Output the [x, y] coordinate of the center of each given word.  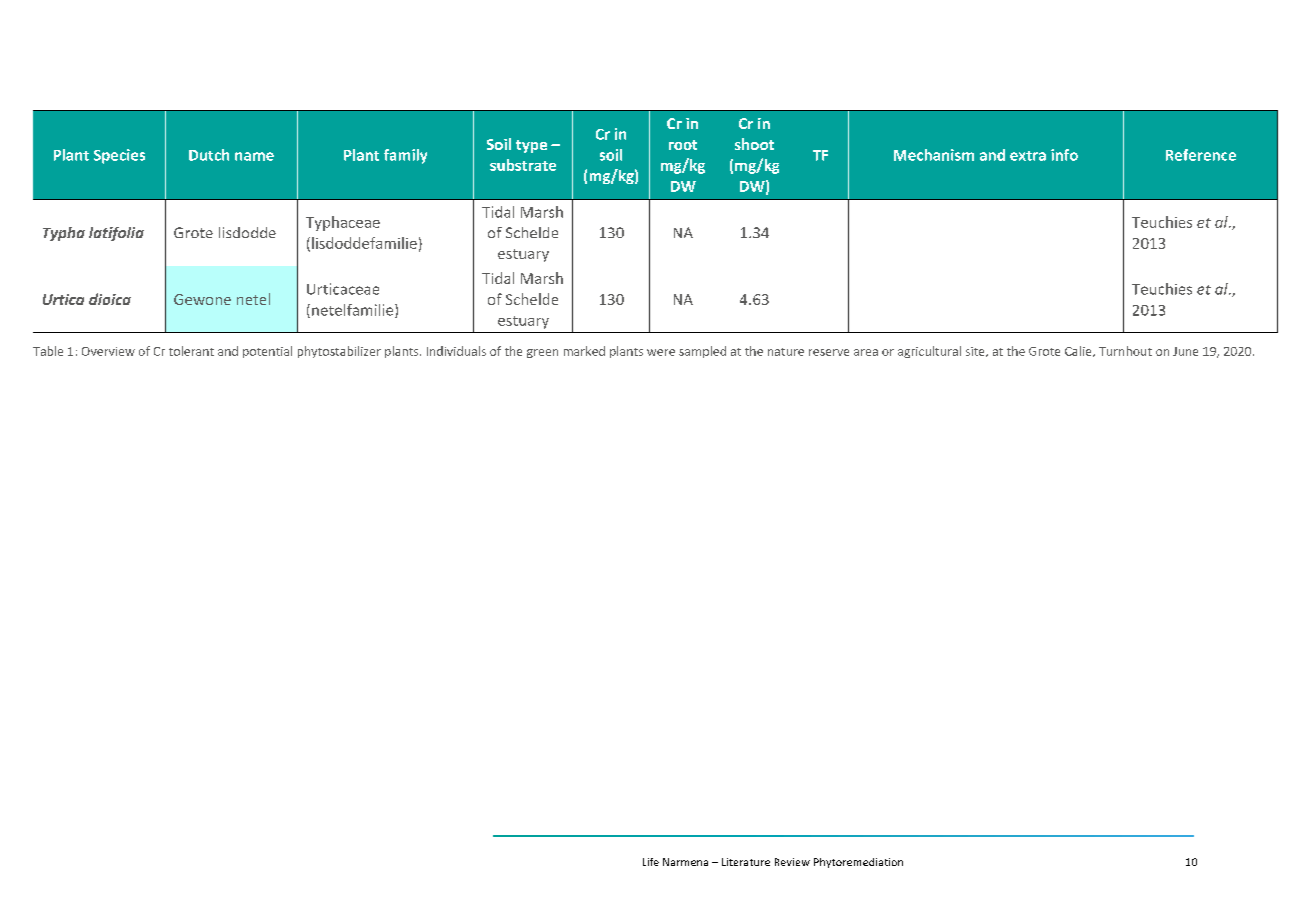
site [976, 352]
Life [651, 862]
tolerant [191, 351]
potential [267, 352]
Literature [746, 862]
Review [792, 862]
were [661, 352]
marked [584, 351]
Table [48, 351]
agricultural [929, 352]
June [1185, 351]
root [683, 145]
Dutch [209, 155]
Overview [108, 351]
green [542, 353]
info [1064, 155]
